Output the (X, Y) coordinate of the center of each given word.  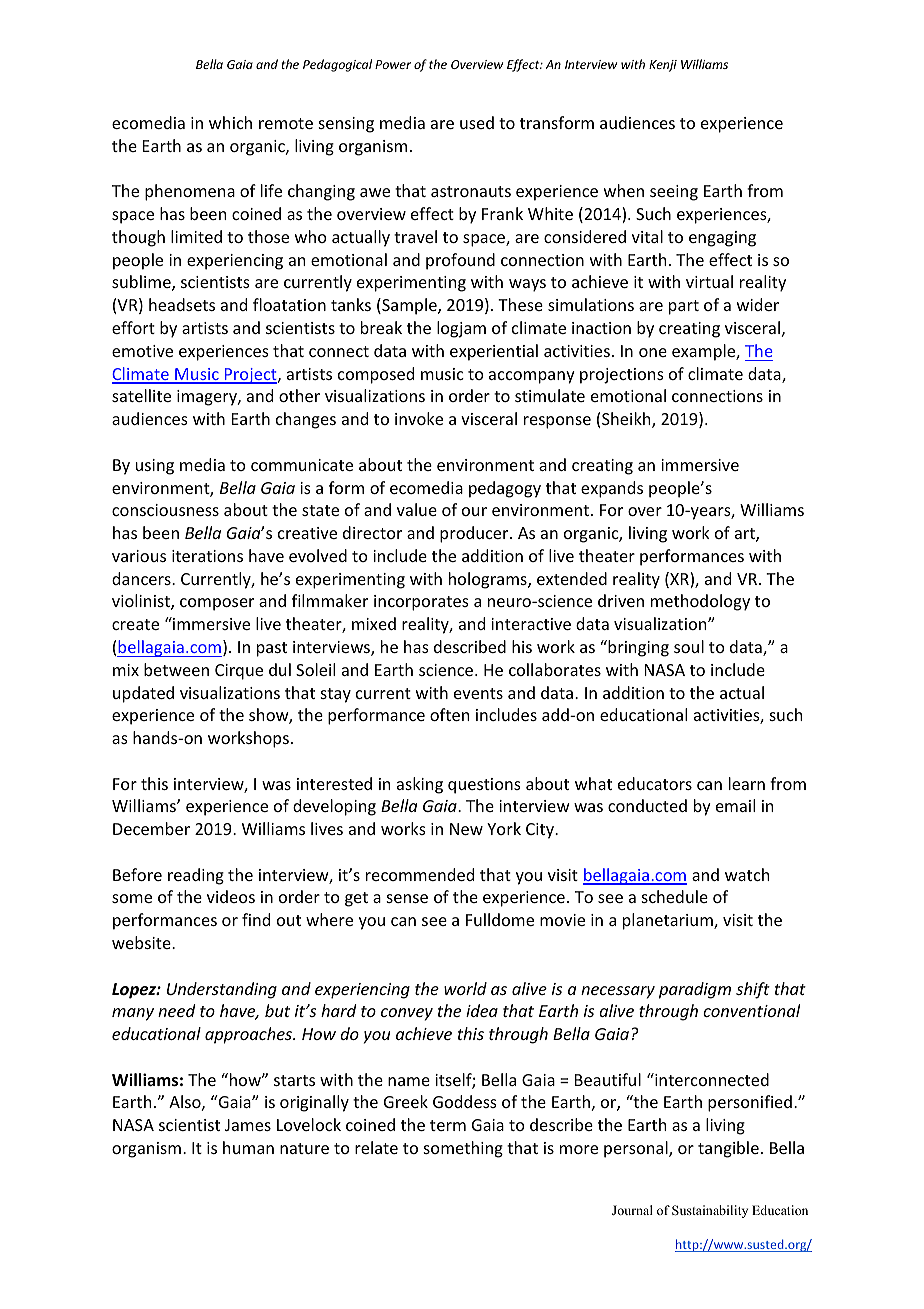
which (230, 122)
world (465, 988)
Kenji (663, 66)
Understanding (222, 990)
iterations (207, 556)
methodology (700, 602)
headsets (182, 304)
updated (143, 694)
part (684, 307)
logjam (461, 329)
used (477, 122)
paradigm (695, 990)
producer (475, 534)
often (449, 714)
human (248, 1147)
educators (655, 783)
